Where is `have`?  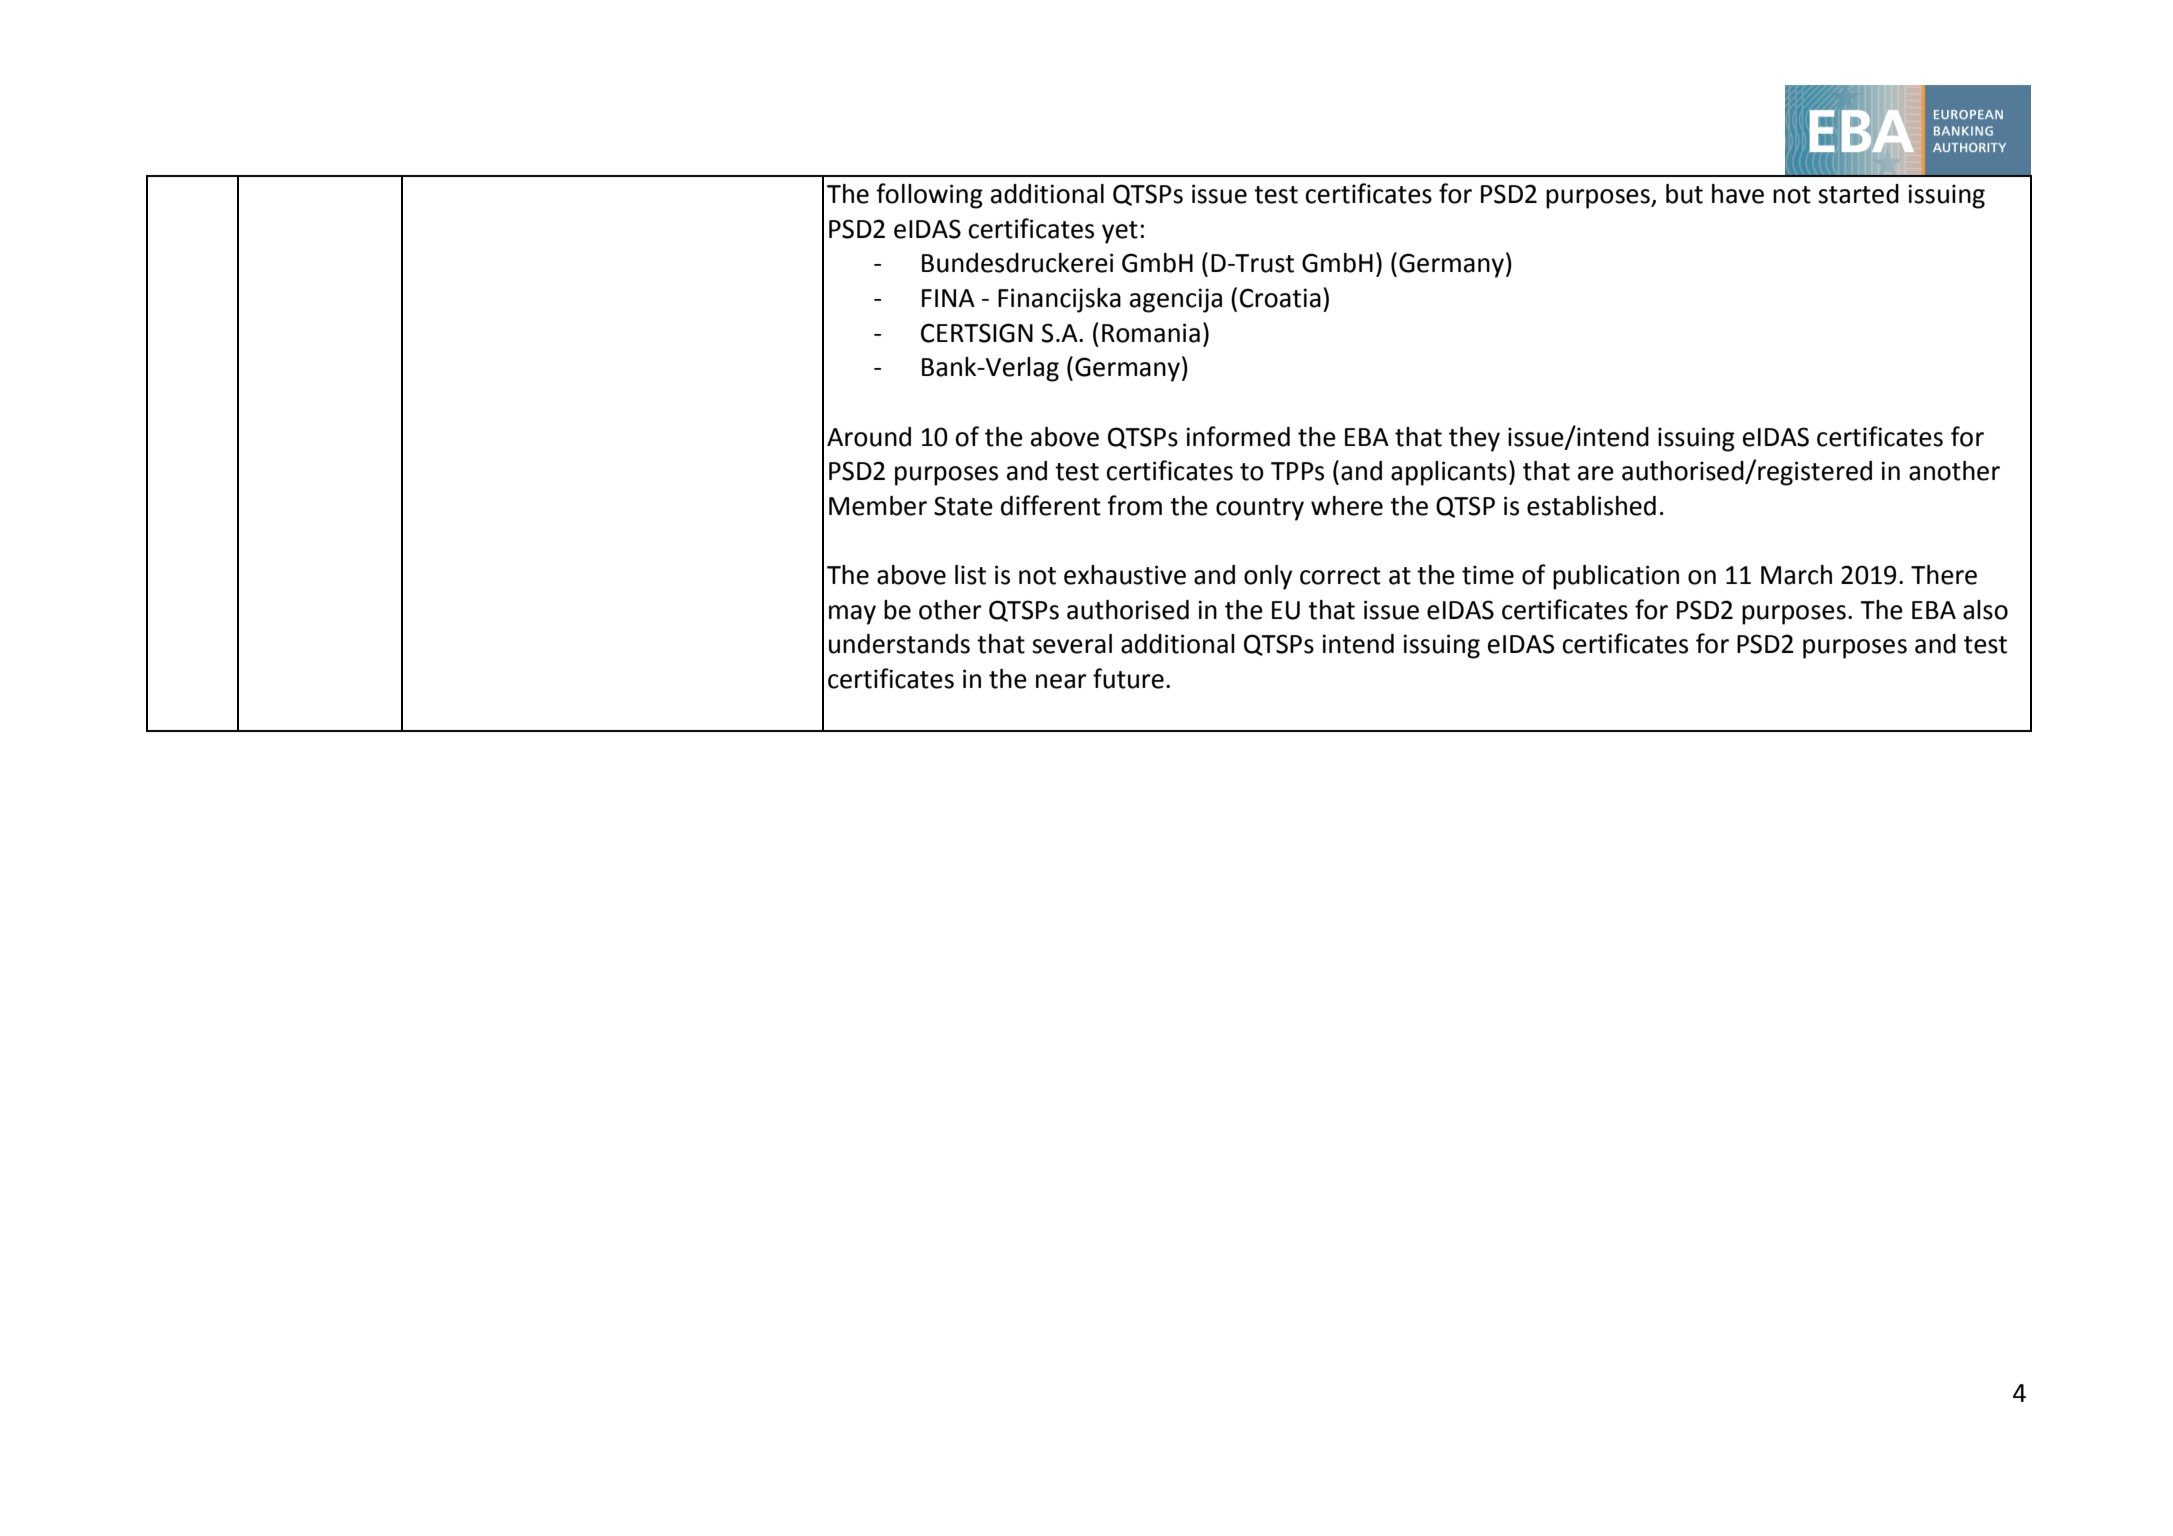
have is located at coordinates (1738, 194).
